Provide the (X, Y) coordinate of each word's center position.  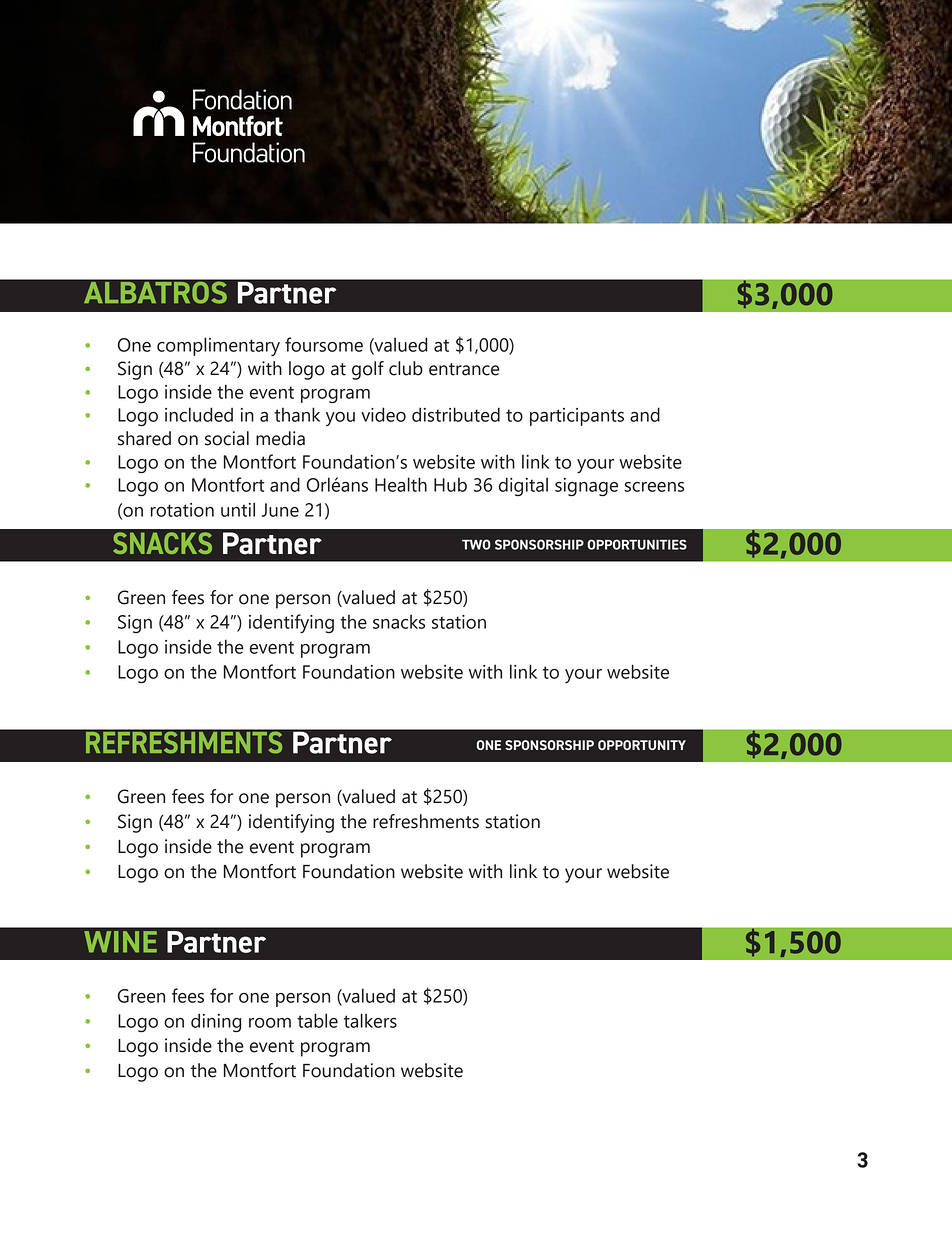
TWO (476, 544)
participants (577, 417)
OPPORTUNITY (642, 745)
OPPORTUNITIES (637, 544)
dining (216, 1023)
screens (654, 487)
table (317, 1020)
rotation (182, 510)
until (238, 509)
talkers (370, 1020)
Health (401, 484)
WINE (120, 942)
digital (523, 486)
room (270, 1023)
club (406, 368)
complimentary (218, 346)
